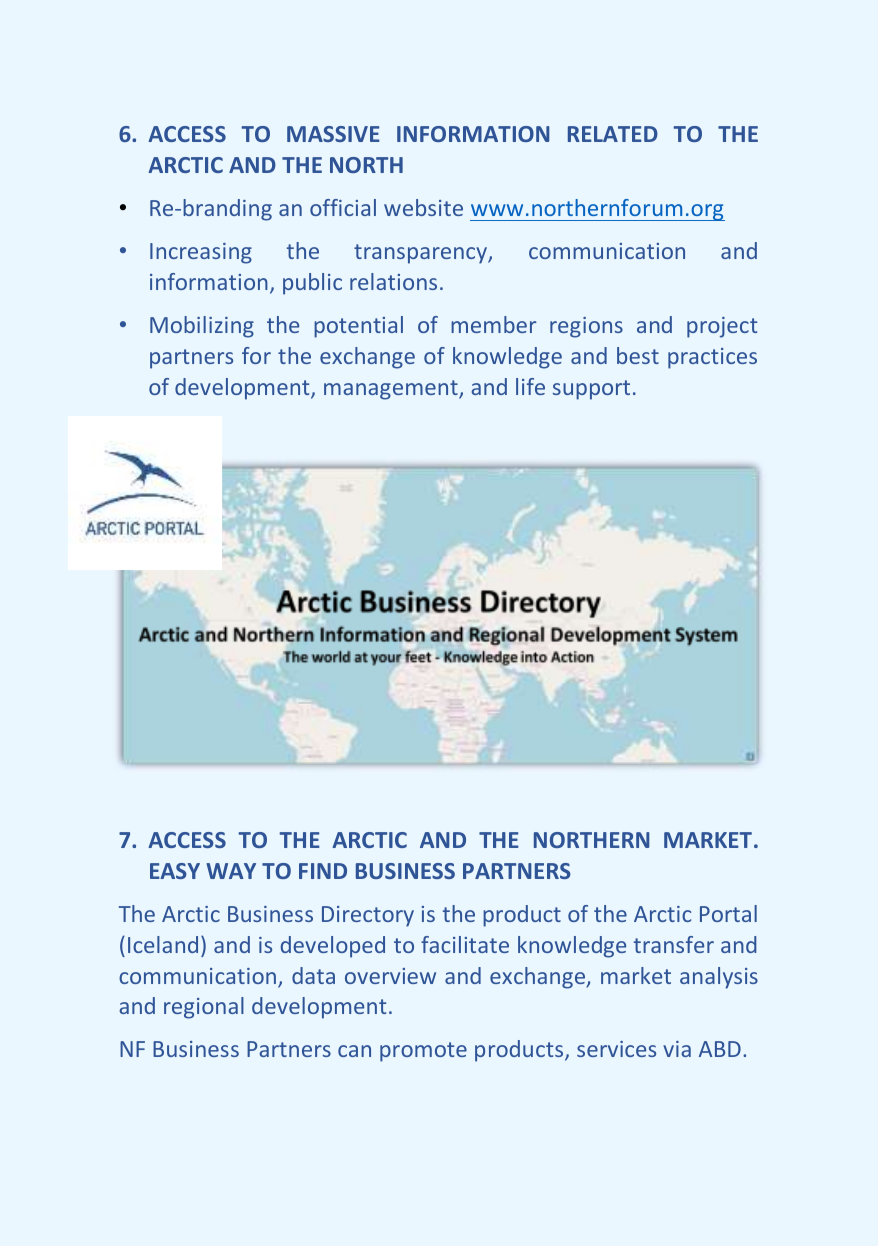 The image size is (878, 1246). What do you see at coordinates (392, 390) in the screenshot?
I see `management` at bounding box center [392, 390].
